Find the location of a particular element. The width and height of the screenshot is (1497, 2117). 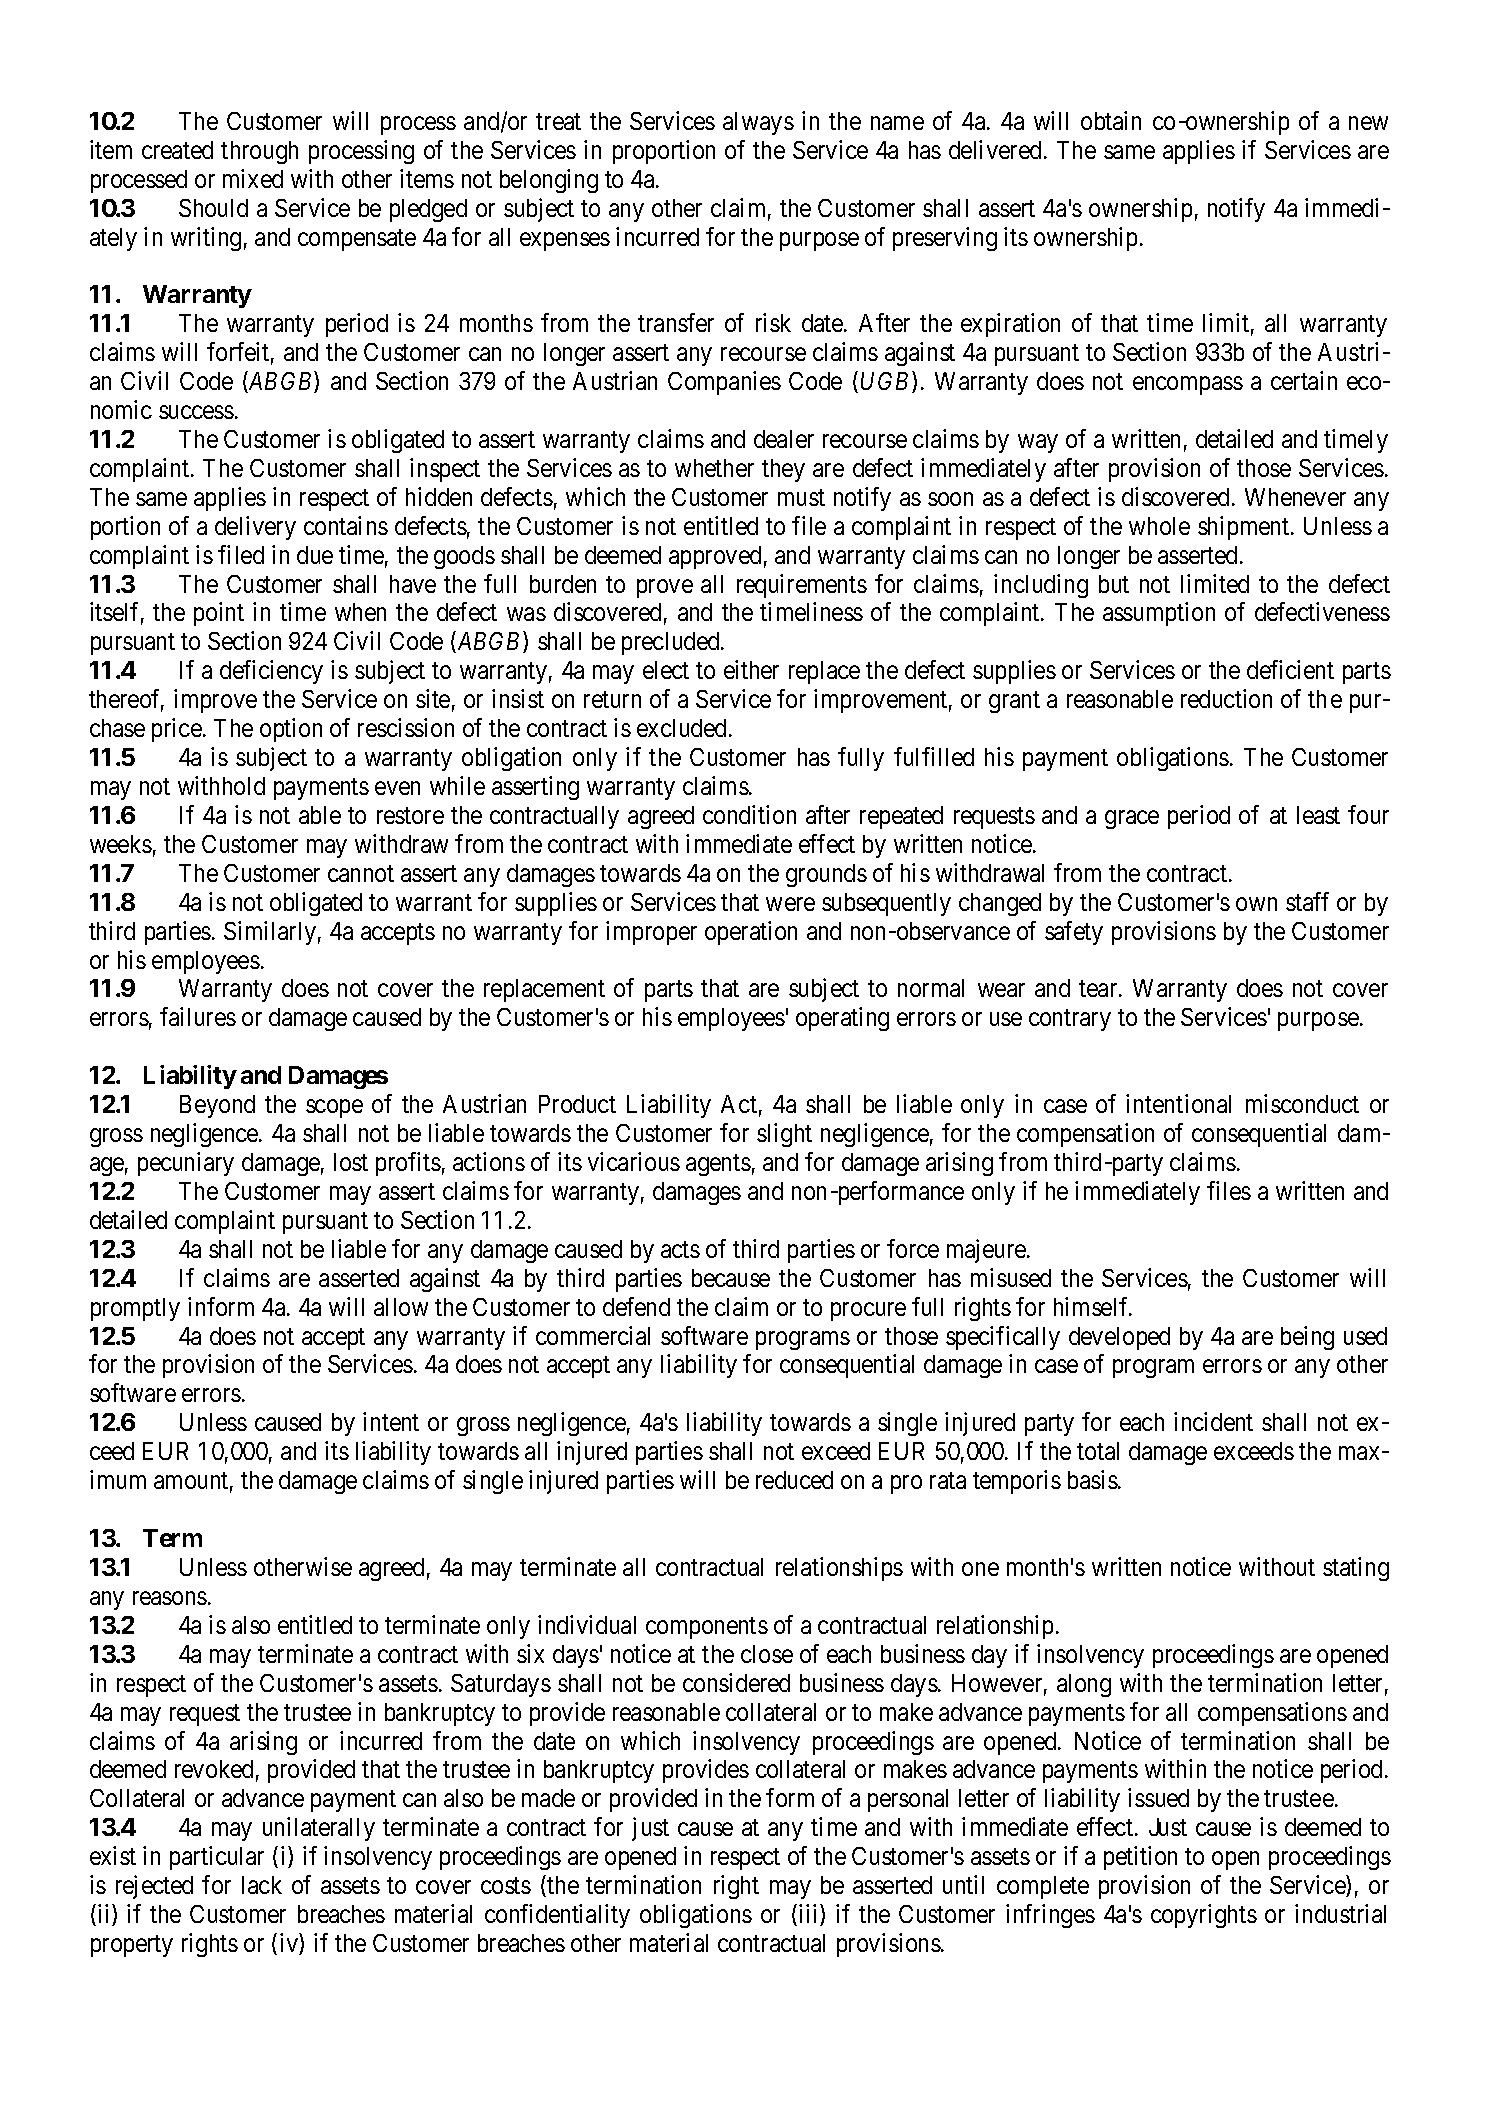

operating is located at coordinates (842, 1019).
